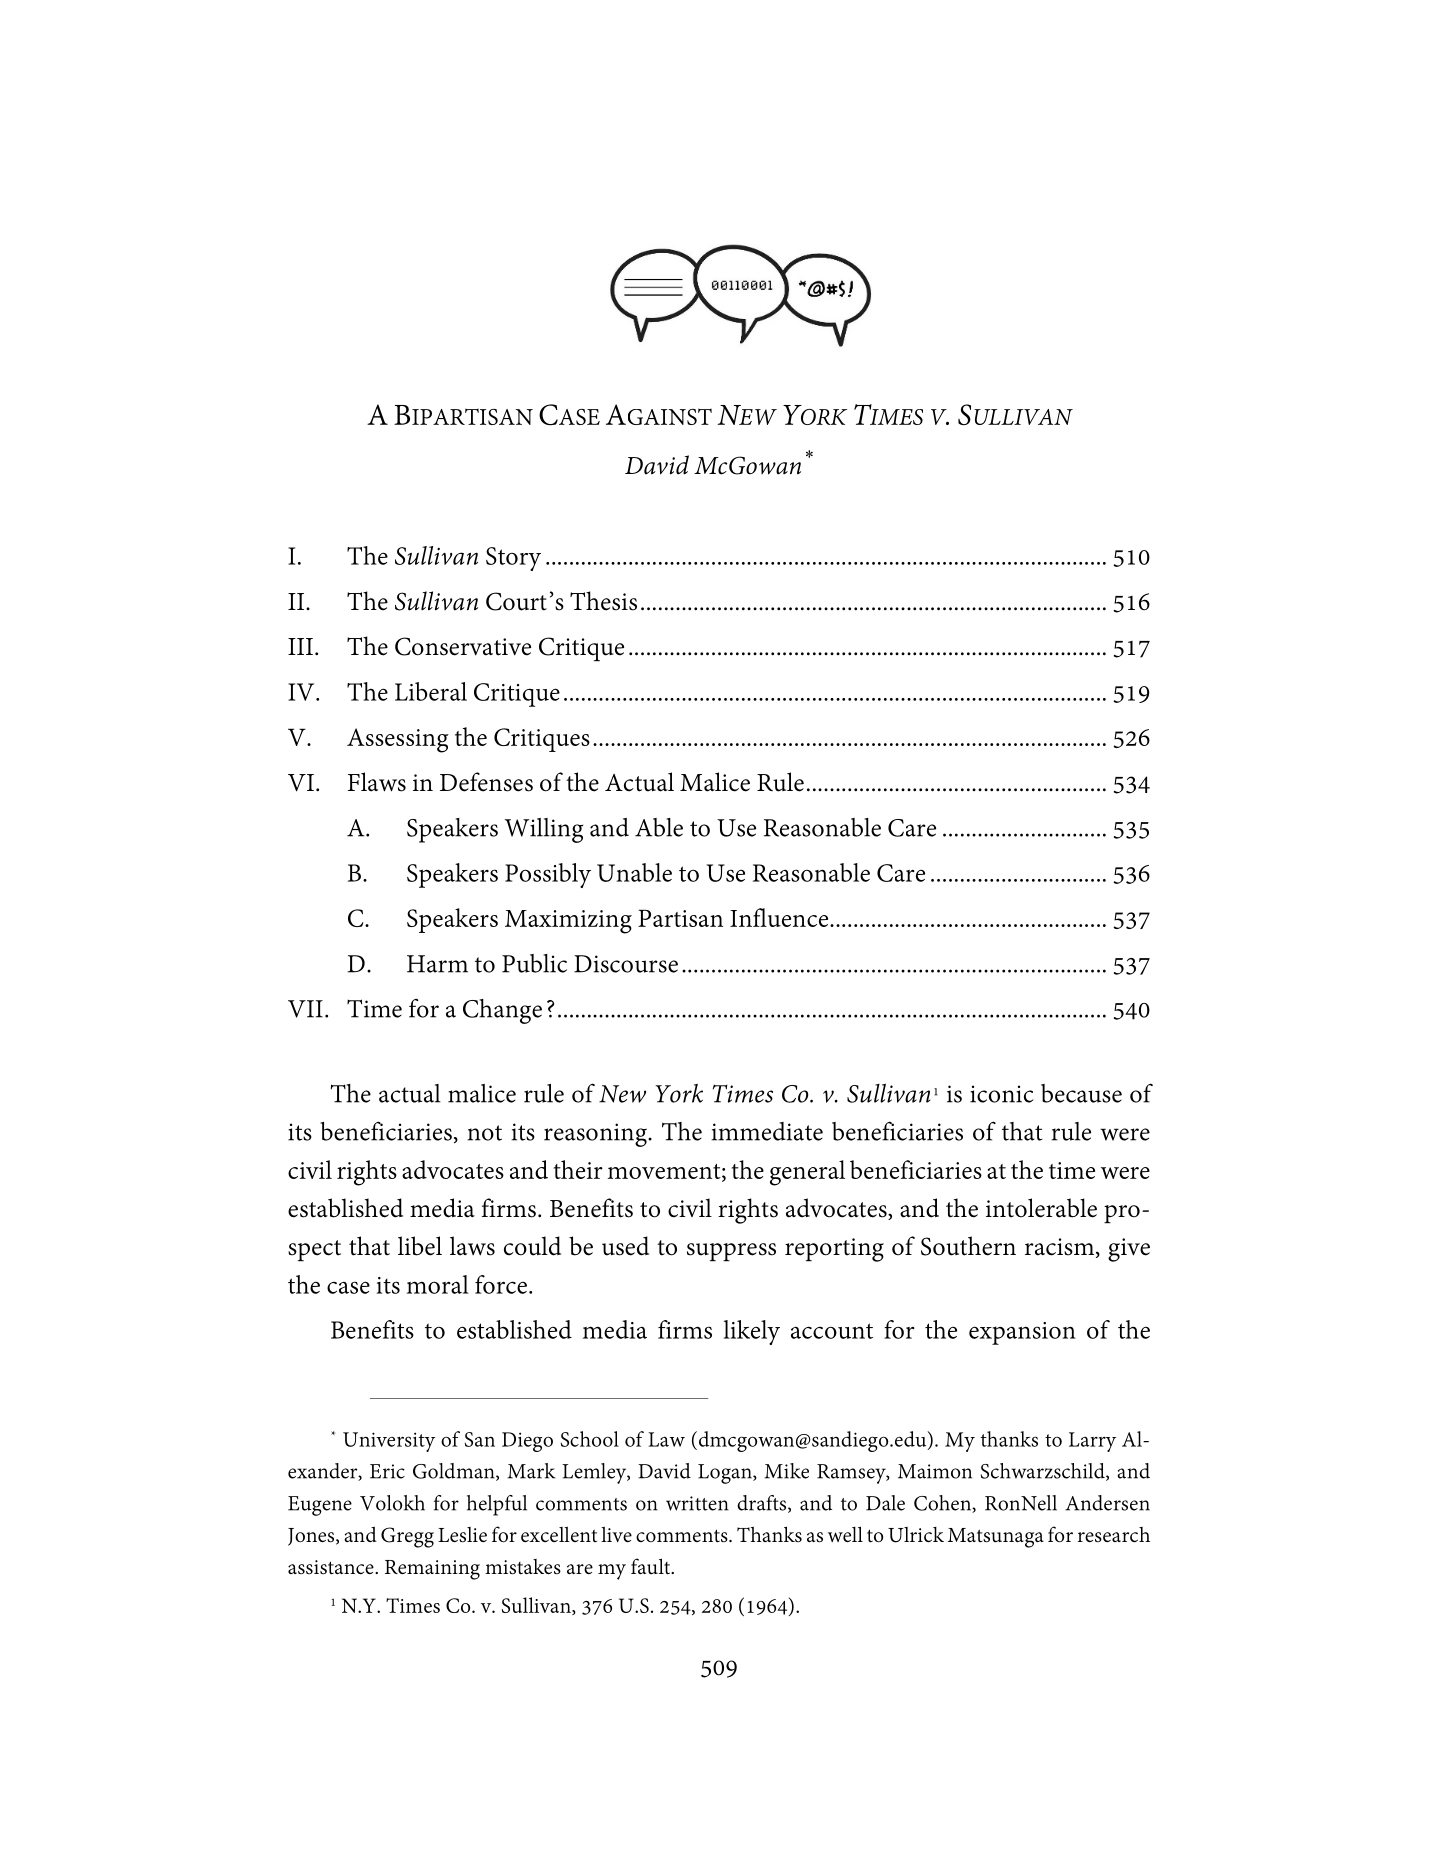 The image size is (1438, 1861). What do you see at coordinates (780, 917) in the page?
I see `Influence` at bounding box center [780, 917].
